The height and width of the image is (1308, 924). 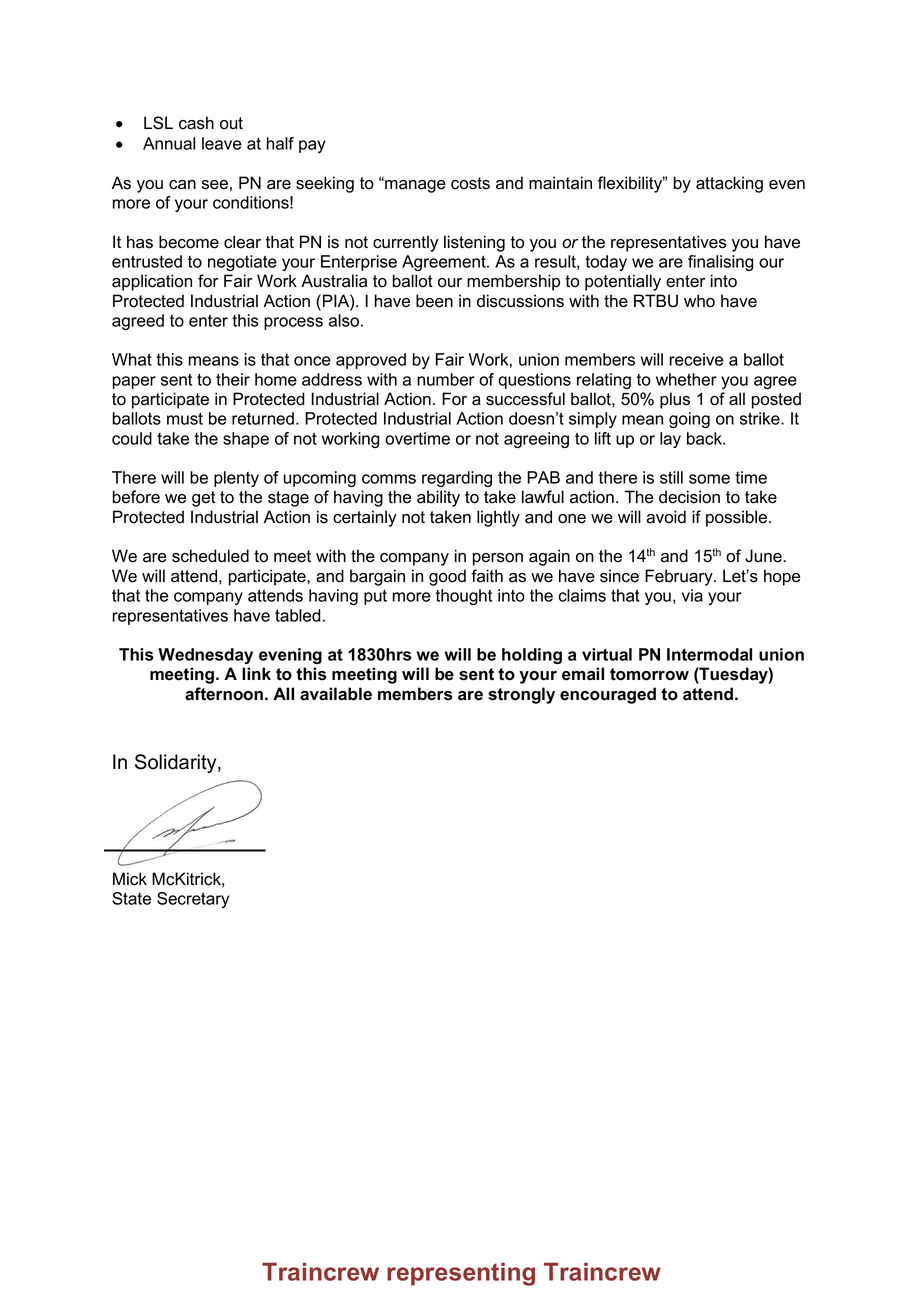 I want to click on ability, so click(x=438, y=498).
